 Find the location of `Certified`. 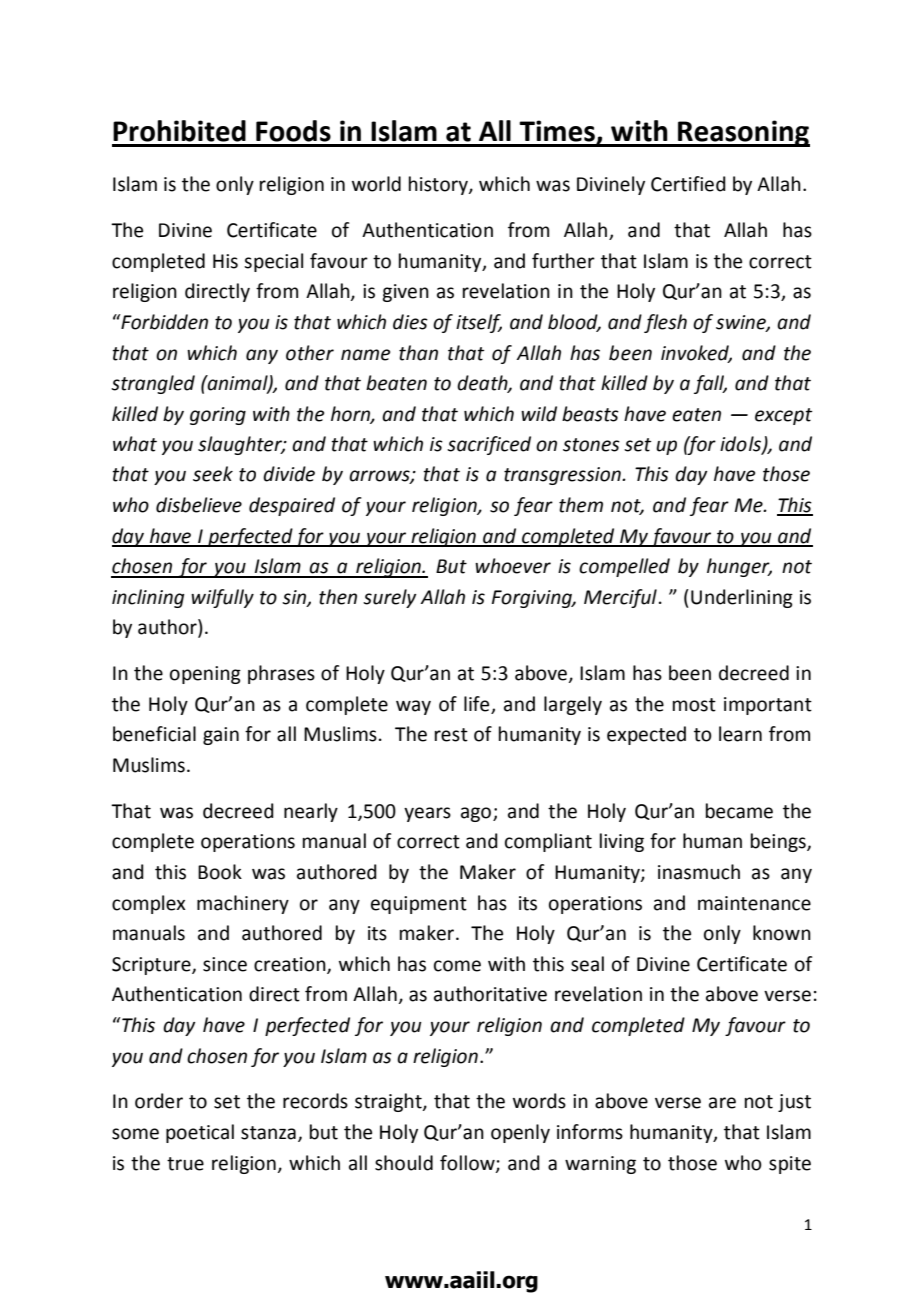

Certified is located at coordinates (688, 184).
